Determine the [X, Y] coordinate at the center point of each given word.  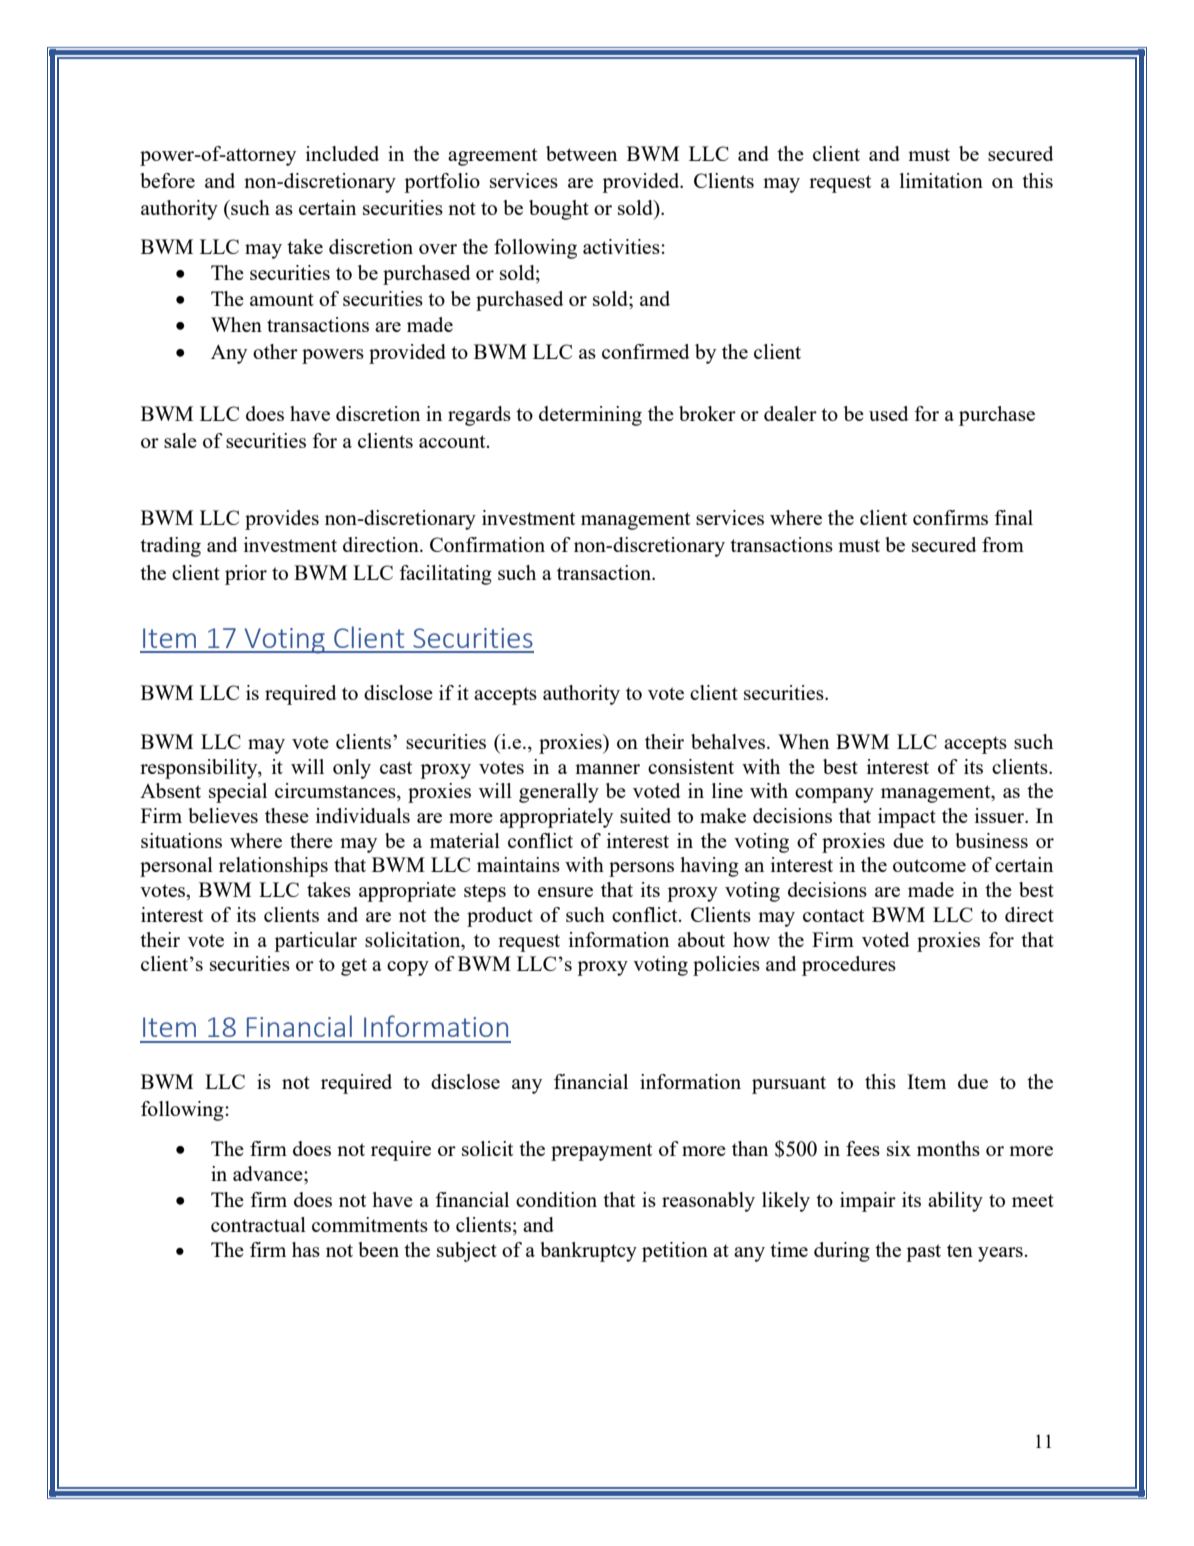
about [701, 939]
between [581, 153]
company [834, 795]
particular [315, 942]
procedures [849, 966]
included [342, 153]
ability [955, 1202]
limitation [941, 180]
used [888, 413]
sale [180, 440]
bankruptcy [588, 1252]
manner [607, 769]
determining [590, 416]
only [352, 769]
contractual [258, 1224]
